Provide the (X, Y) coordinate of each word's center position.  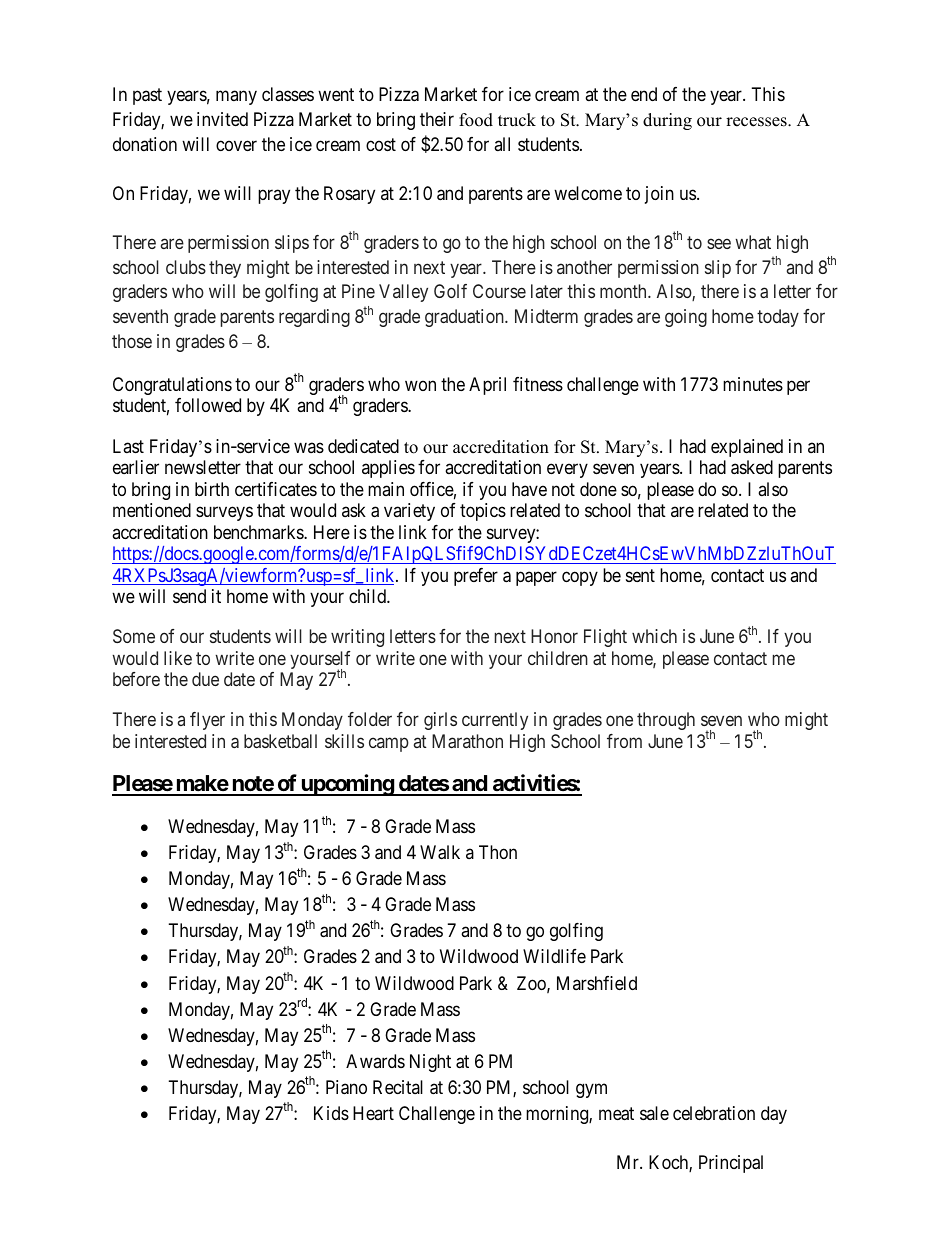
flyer (207, 721)
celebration (714, 1113)
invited (222, 119)
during (667, 121)
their (437, 119)
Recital (398, 1087)
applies (388, 469)
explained (747, 448)
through (666, 721)
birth (212, 489)
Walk (440, 852)
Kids (331, 1113)
